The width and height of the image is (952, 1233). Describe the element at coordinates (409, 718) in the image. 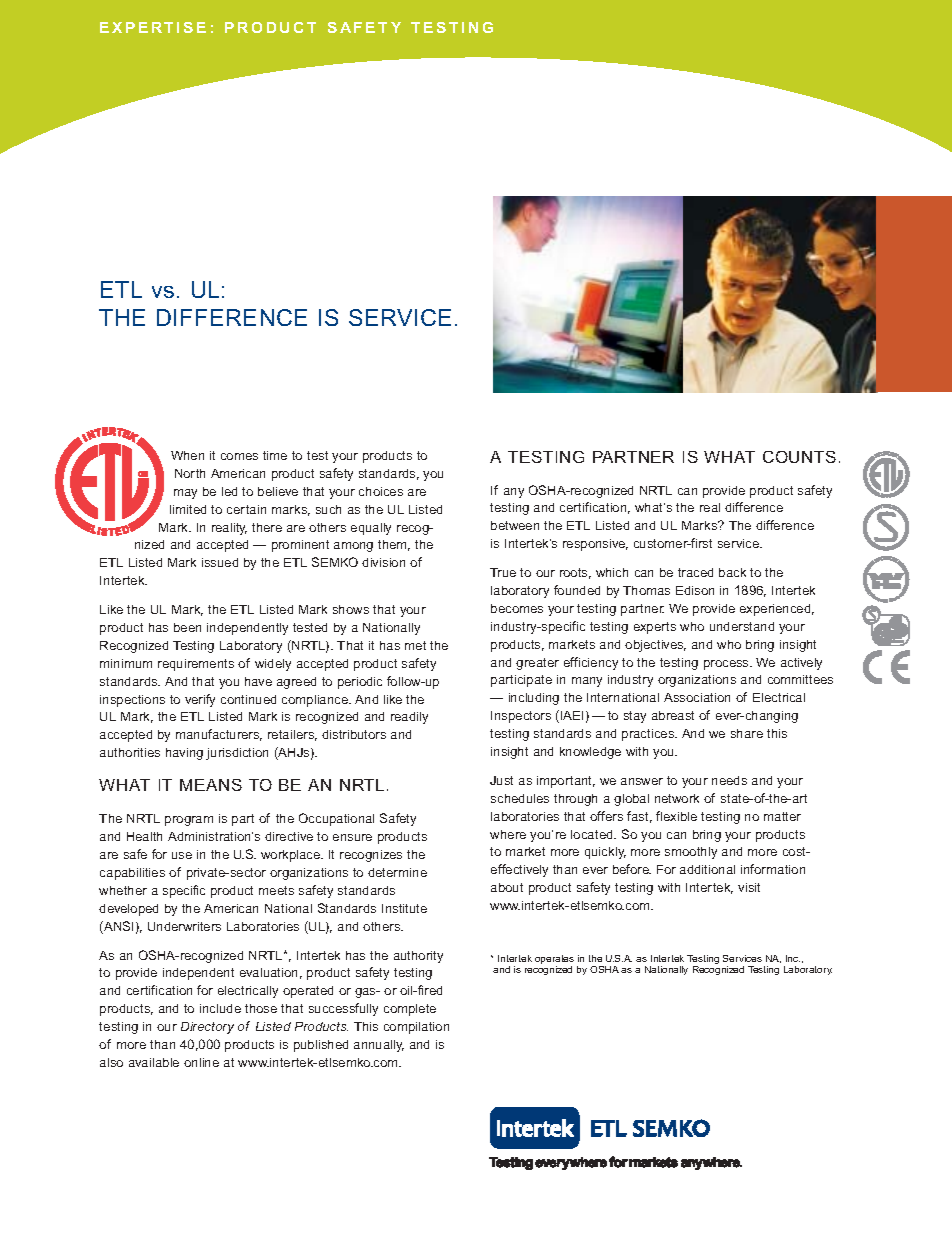

I see `readily` at that location.
